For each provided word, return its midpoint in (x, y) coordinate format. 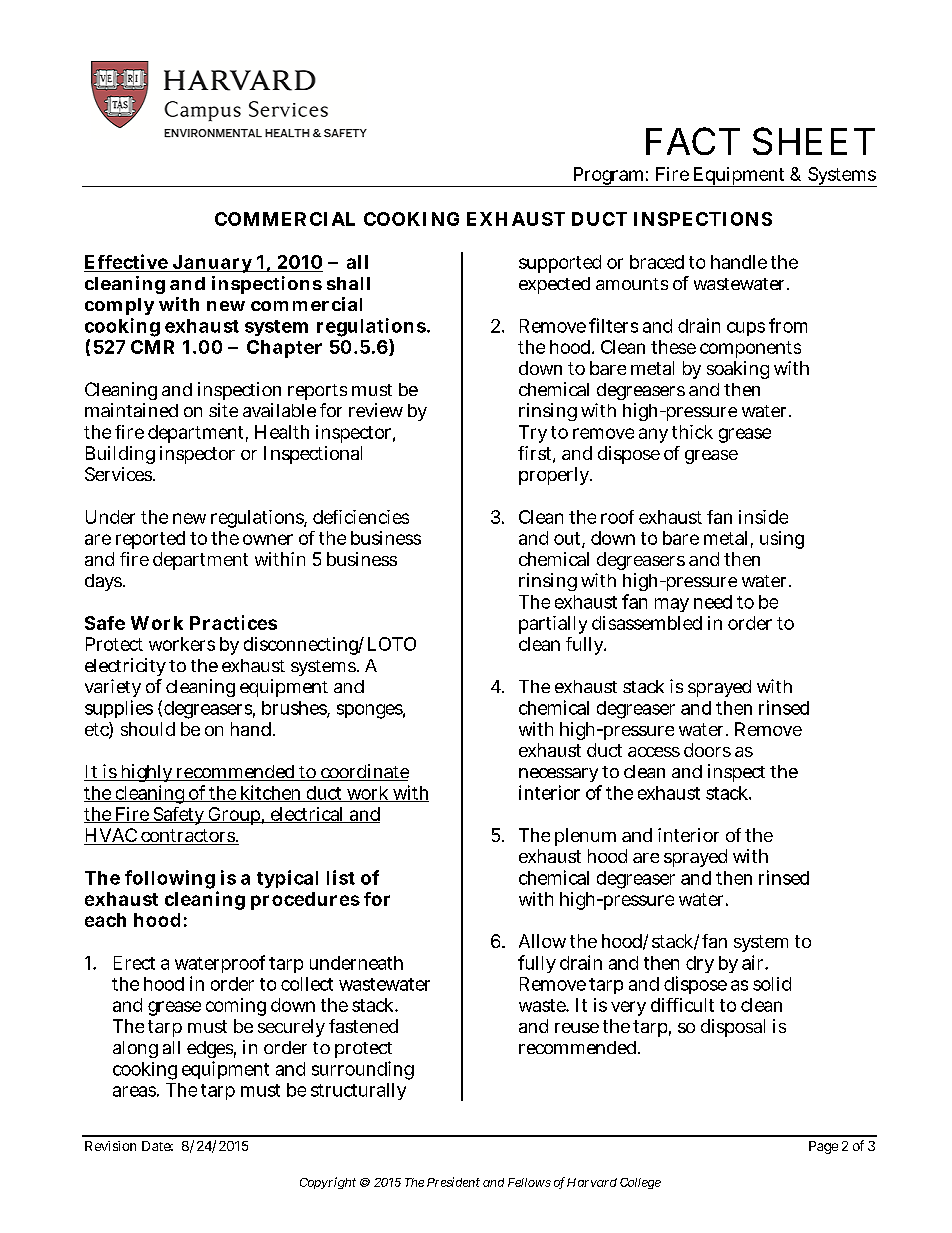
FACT (693, 141)
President (453, 1182)
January (212, 264)
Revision (110, 1146)
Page (823, 1147)
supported (560, 264)
